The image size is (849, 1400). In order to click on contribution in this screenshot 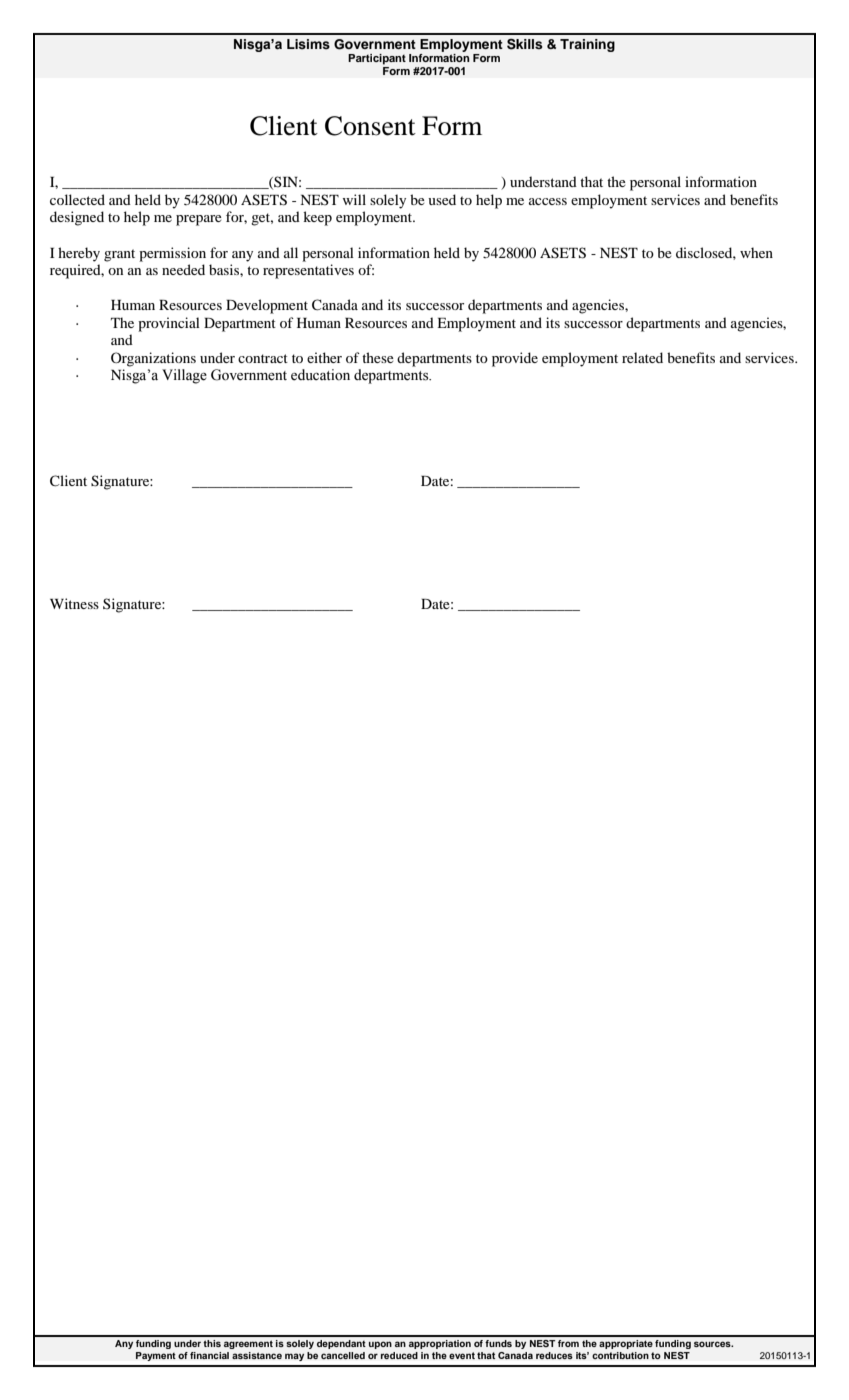, I will do `click(620, 1355)`.
